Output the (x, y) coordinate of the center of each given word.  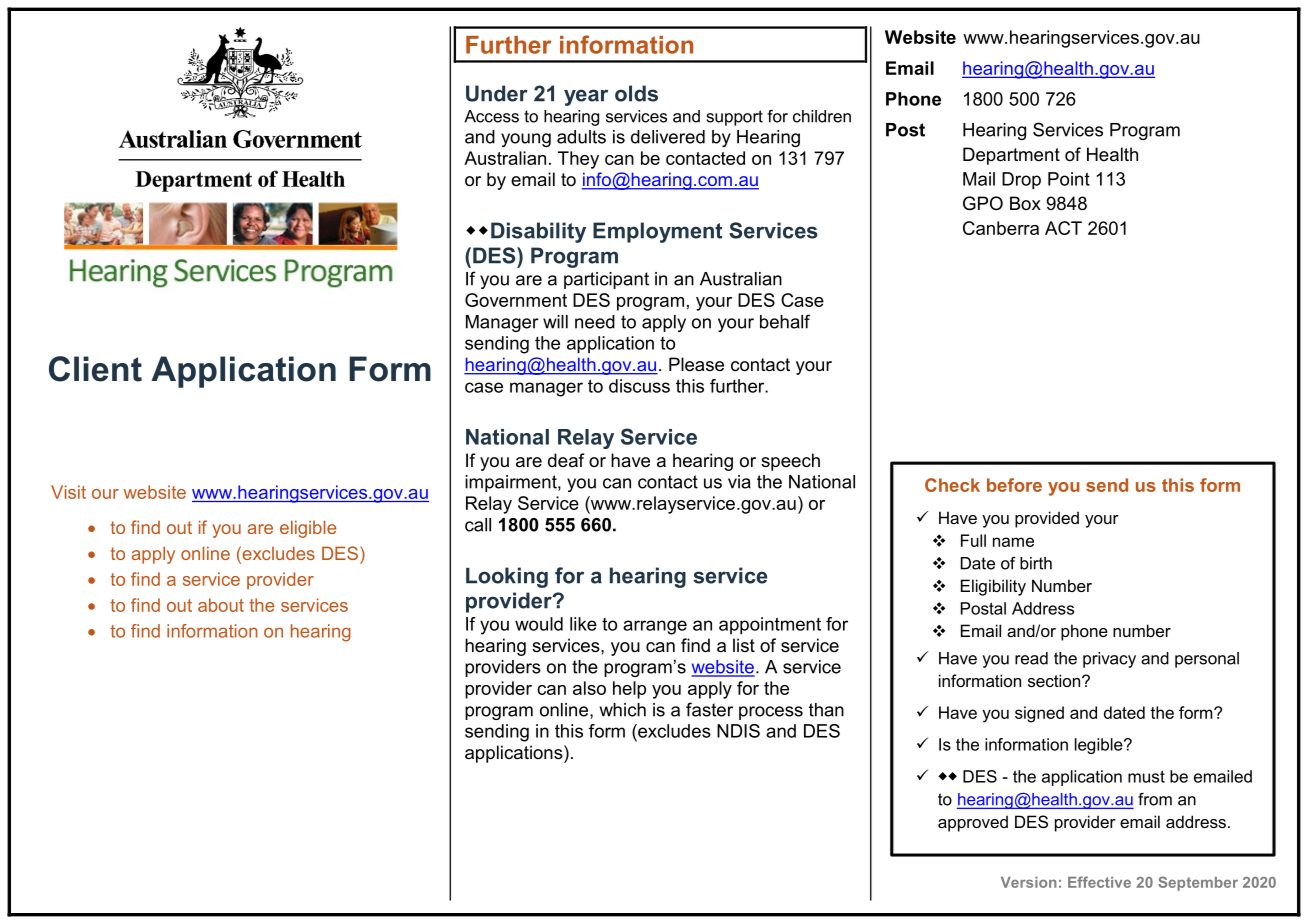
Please (696, 364)
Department (1011, 156)
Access (491, 116)
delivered (668, 137)
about (221, 605)
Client (95, 369)
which (623, 710)
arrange (655, 627)
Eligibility (993, 587)
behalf (785, 321)
